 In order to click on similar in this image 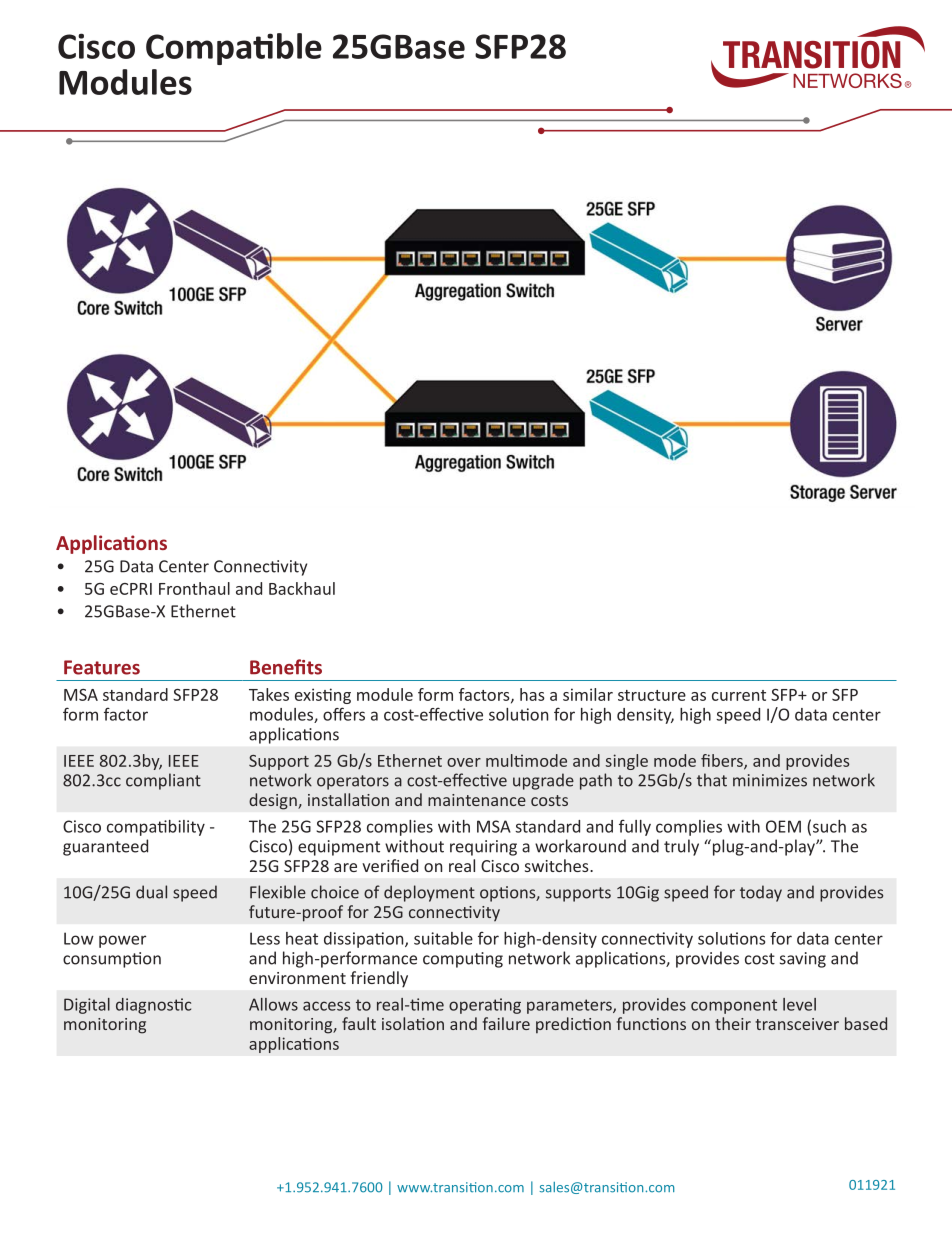, I will do `click(588, 694)`.
